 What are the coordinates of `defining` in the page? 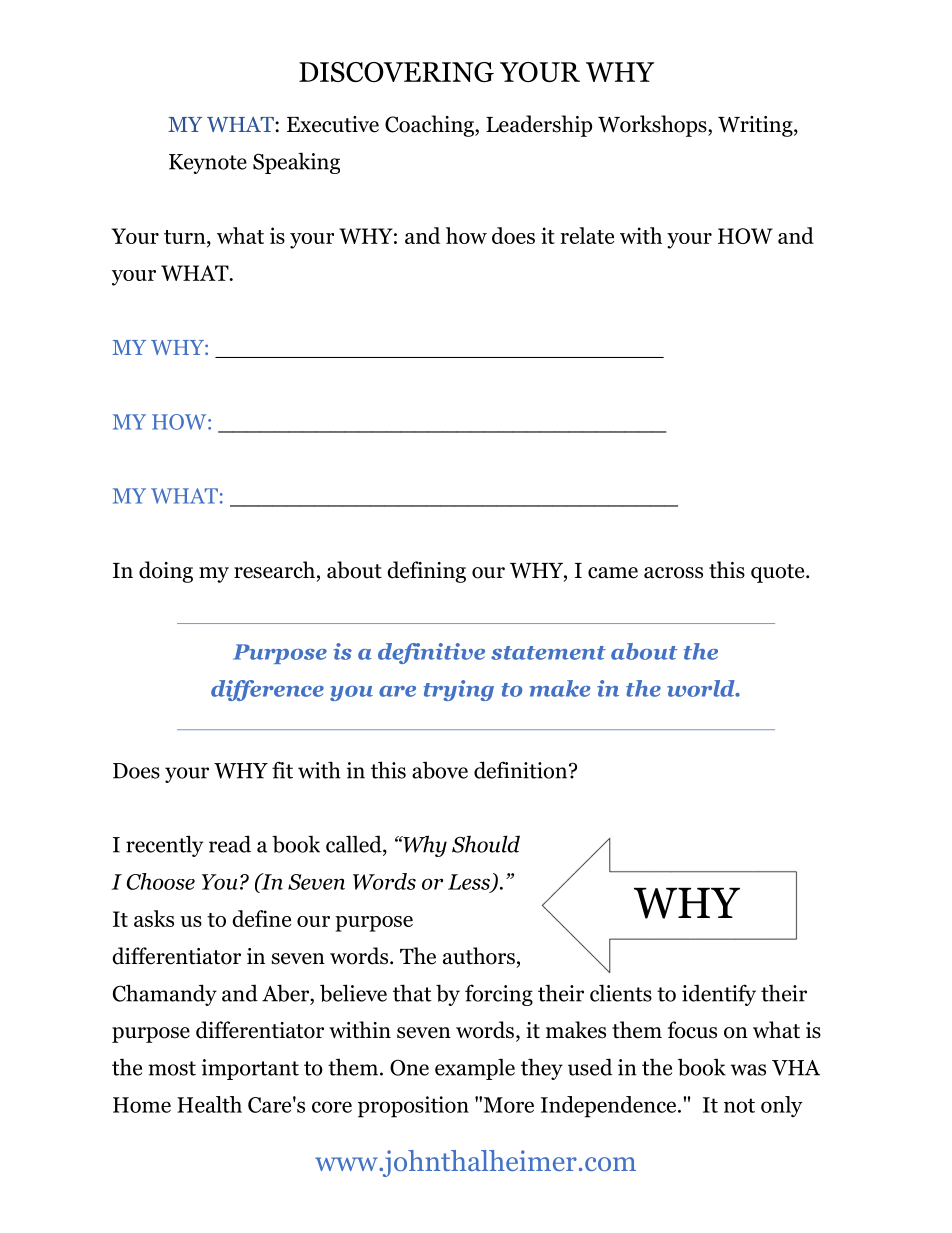 It's located at (426, 572).
